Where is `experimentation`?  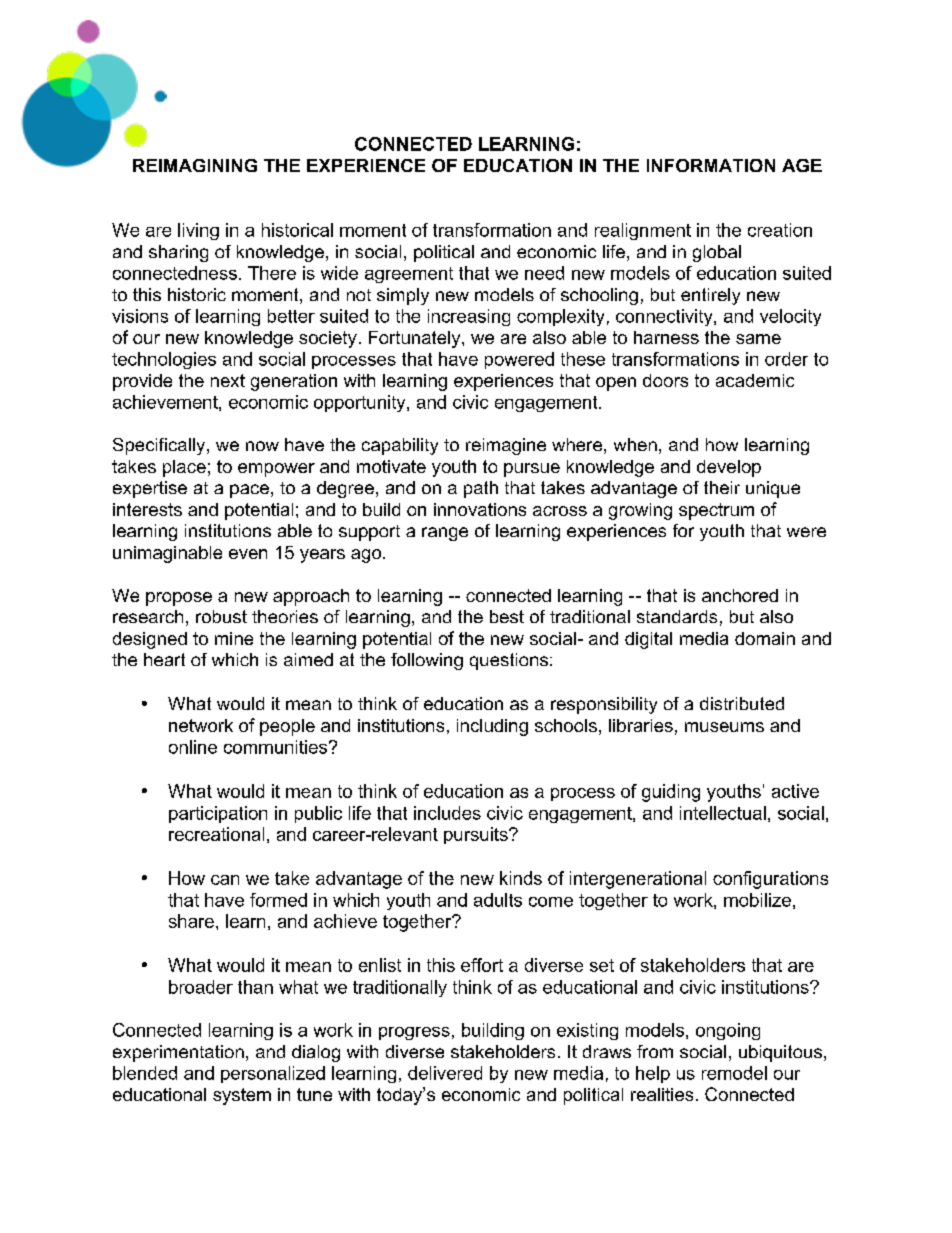
experimentation is located at coordinates (178, 1053).
